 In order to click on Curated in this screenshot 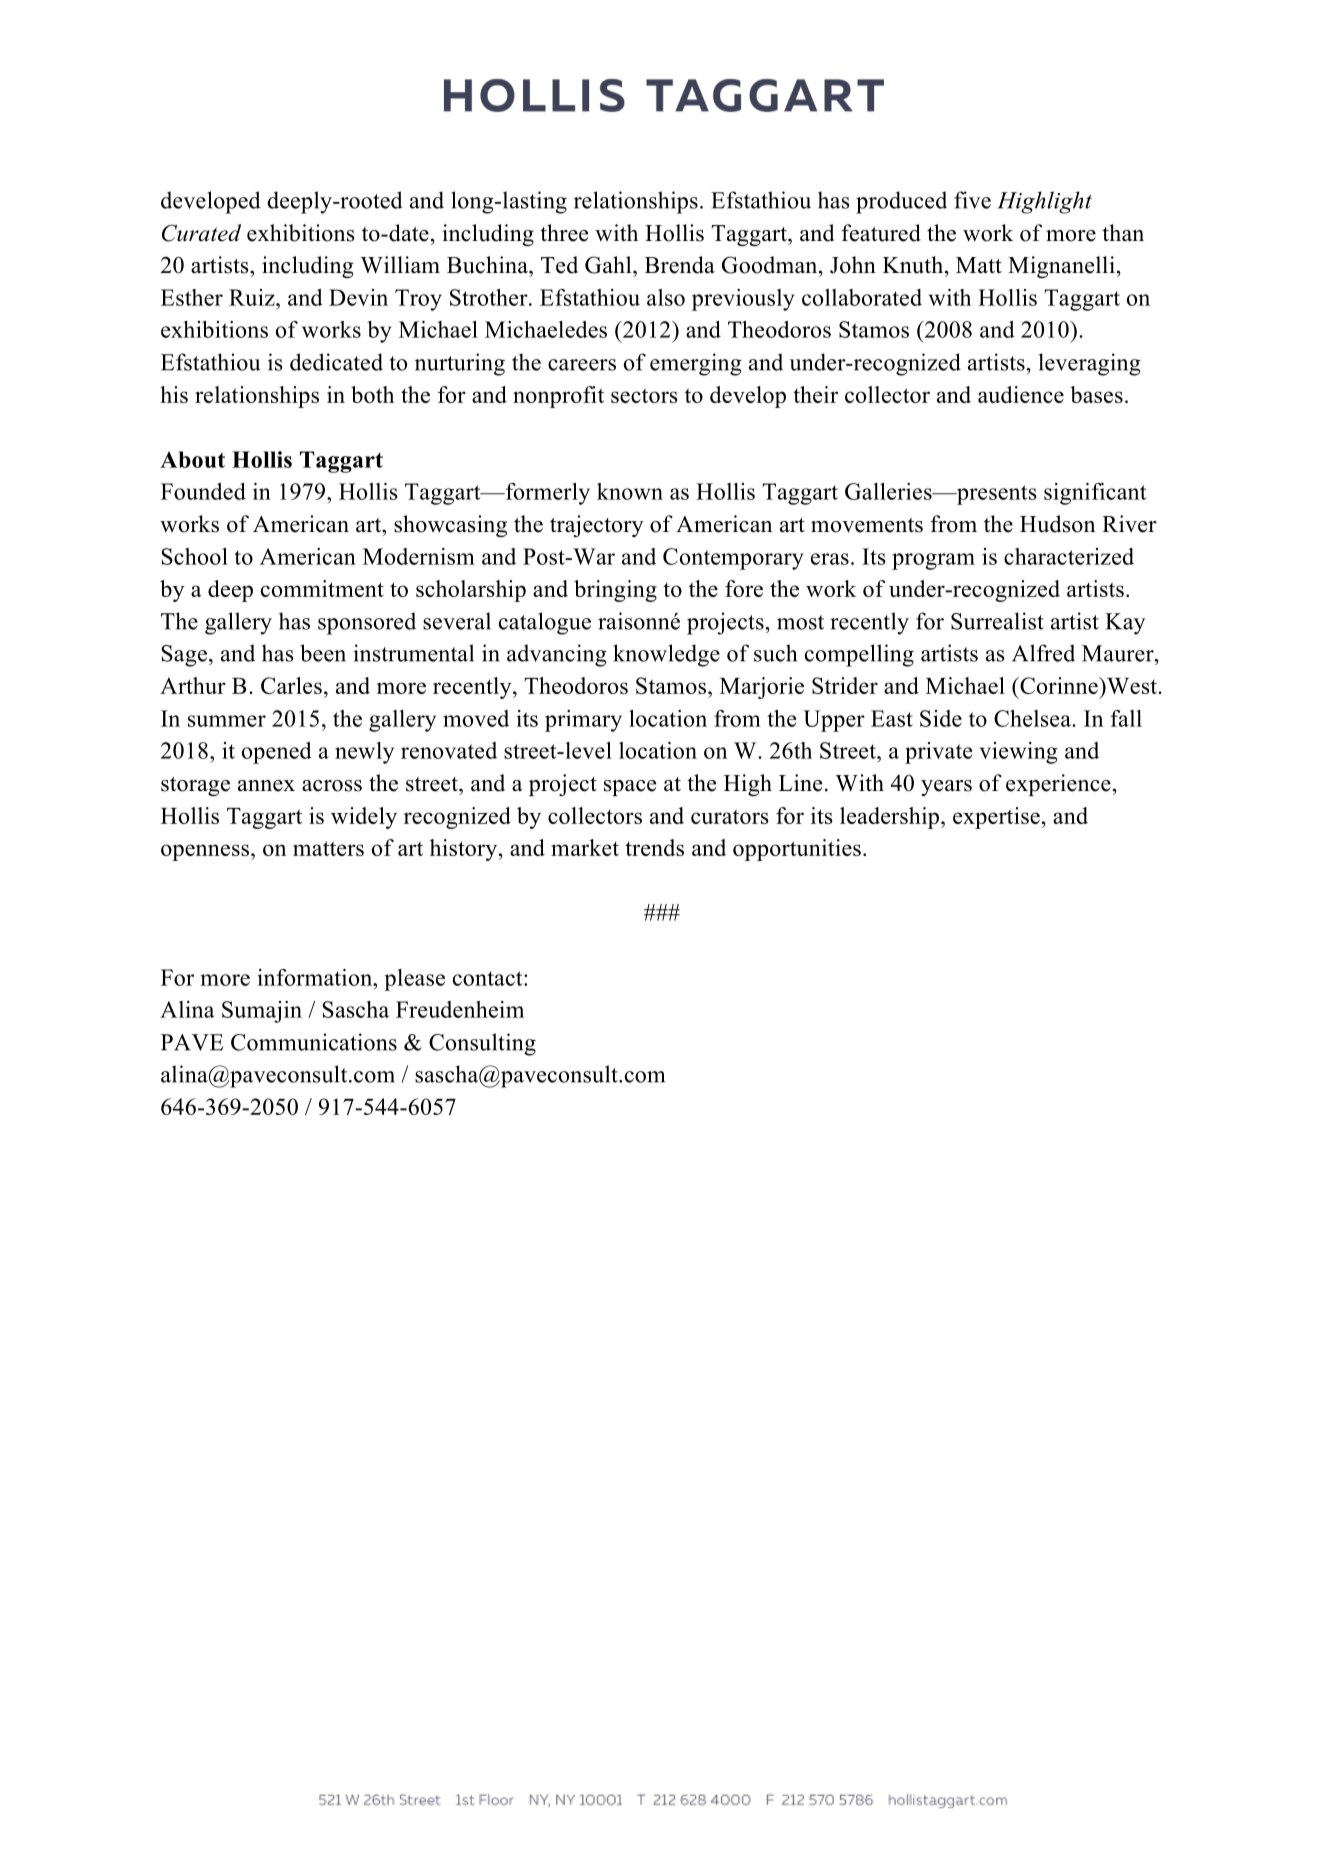, I will do `click(201, 233)`.
